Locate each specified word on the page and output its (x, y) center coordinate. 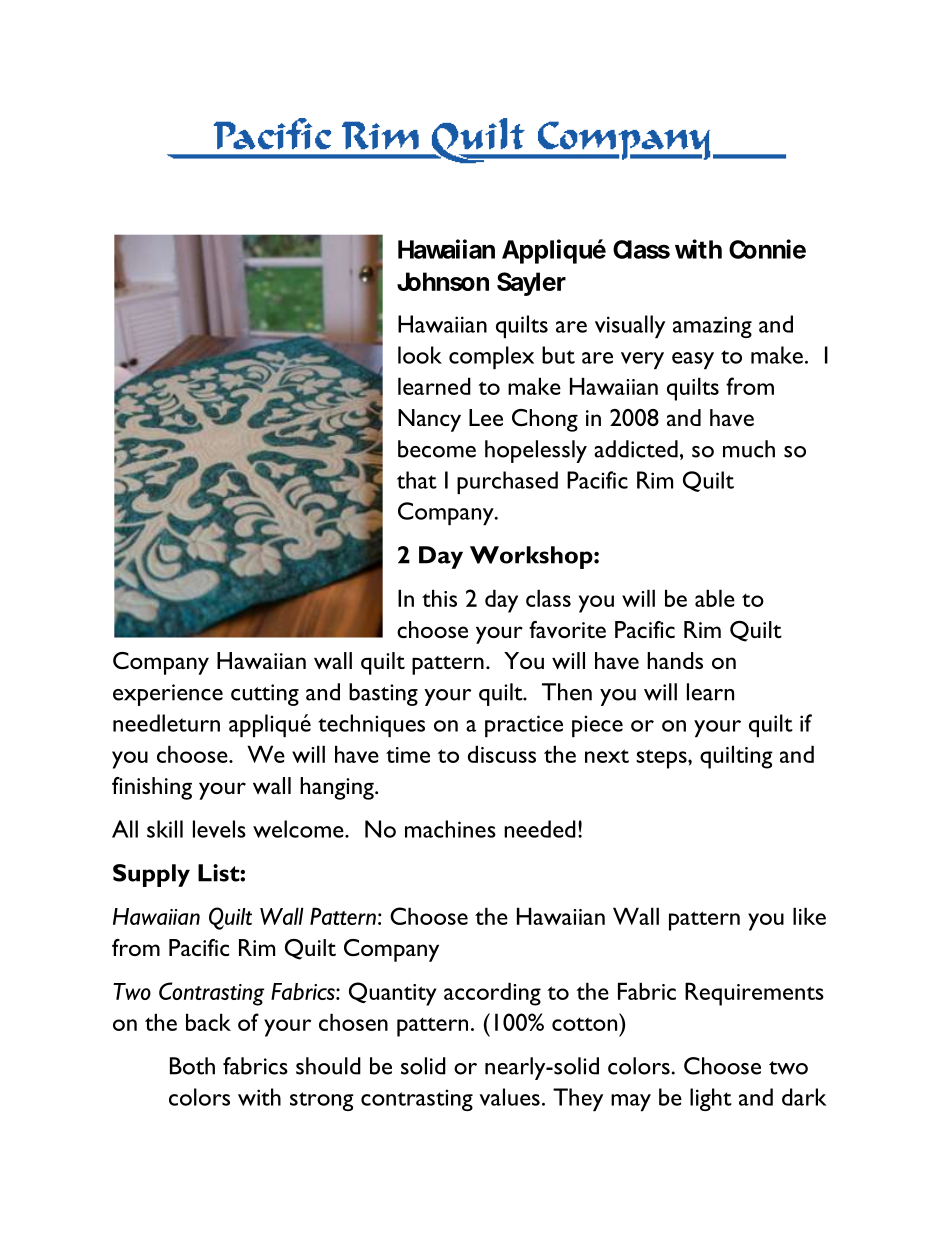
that (417, 480)
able (715, 598)
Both (192, 1066)
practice (524, 726)
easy (693, 360)
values (510, 1097)
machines (450, 829)
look (420, 355)
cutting (265, 695)
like (809, 916)
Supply (151, 875)
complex (491, 357)
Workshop (532, 557)
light (711, 1099)
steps (662, 759)
